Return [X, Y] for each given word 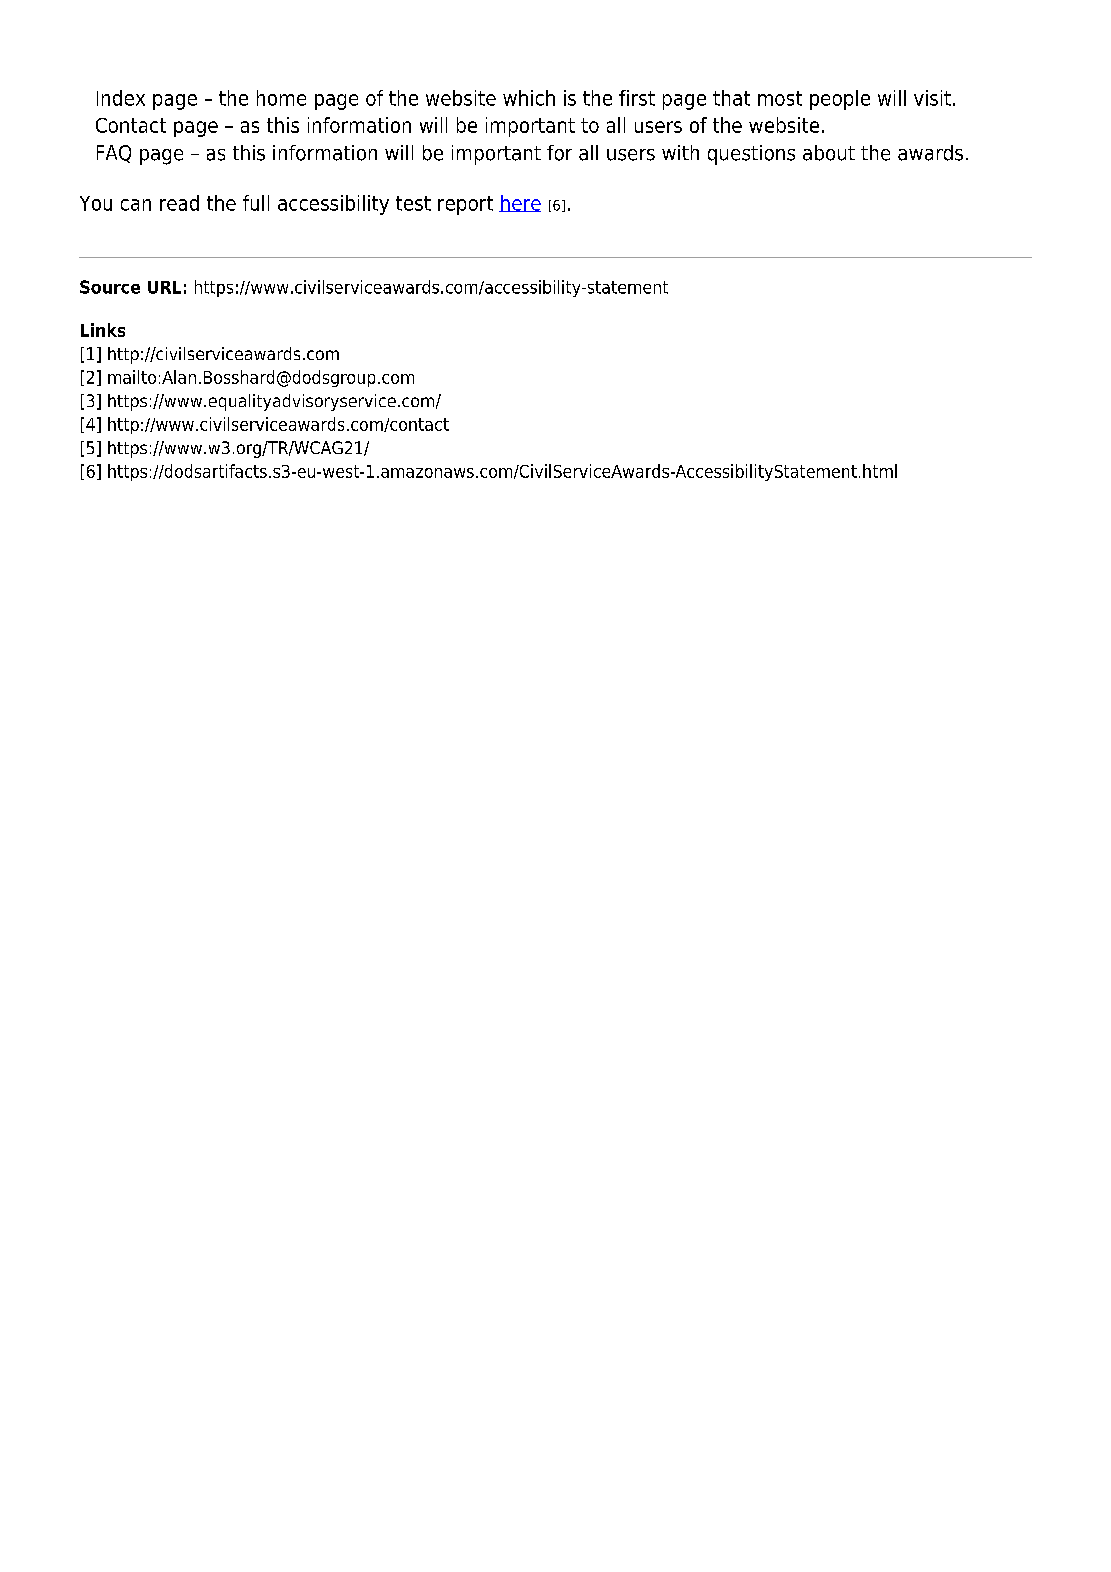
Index [121, 98]
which [529, 98]
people [840, 100]
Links [103, 330]
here [520, 203]
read [179, 203]
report [465, 205]
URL [164, 287]
